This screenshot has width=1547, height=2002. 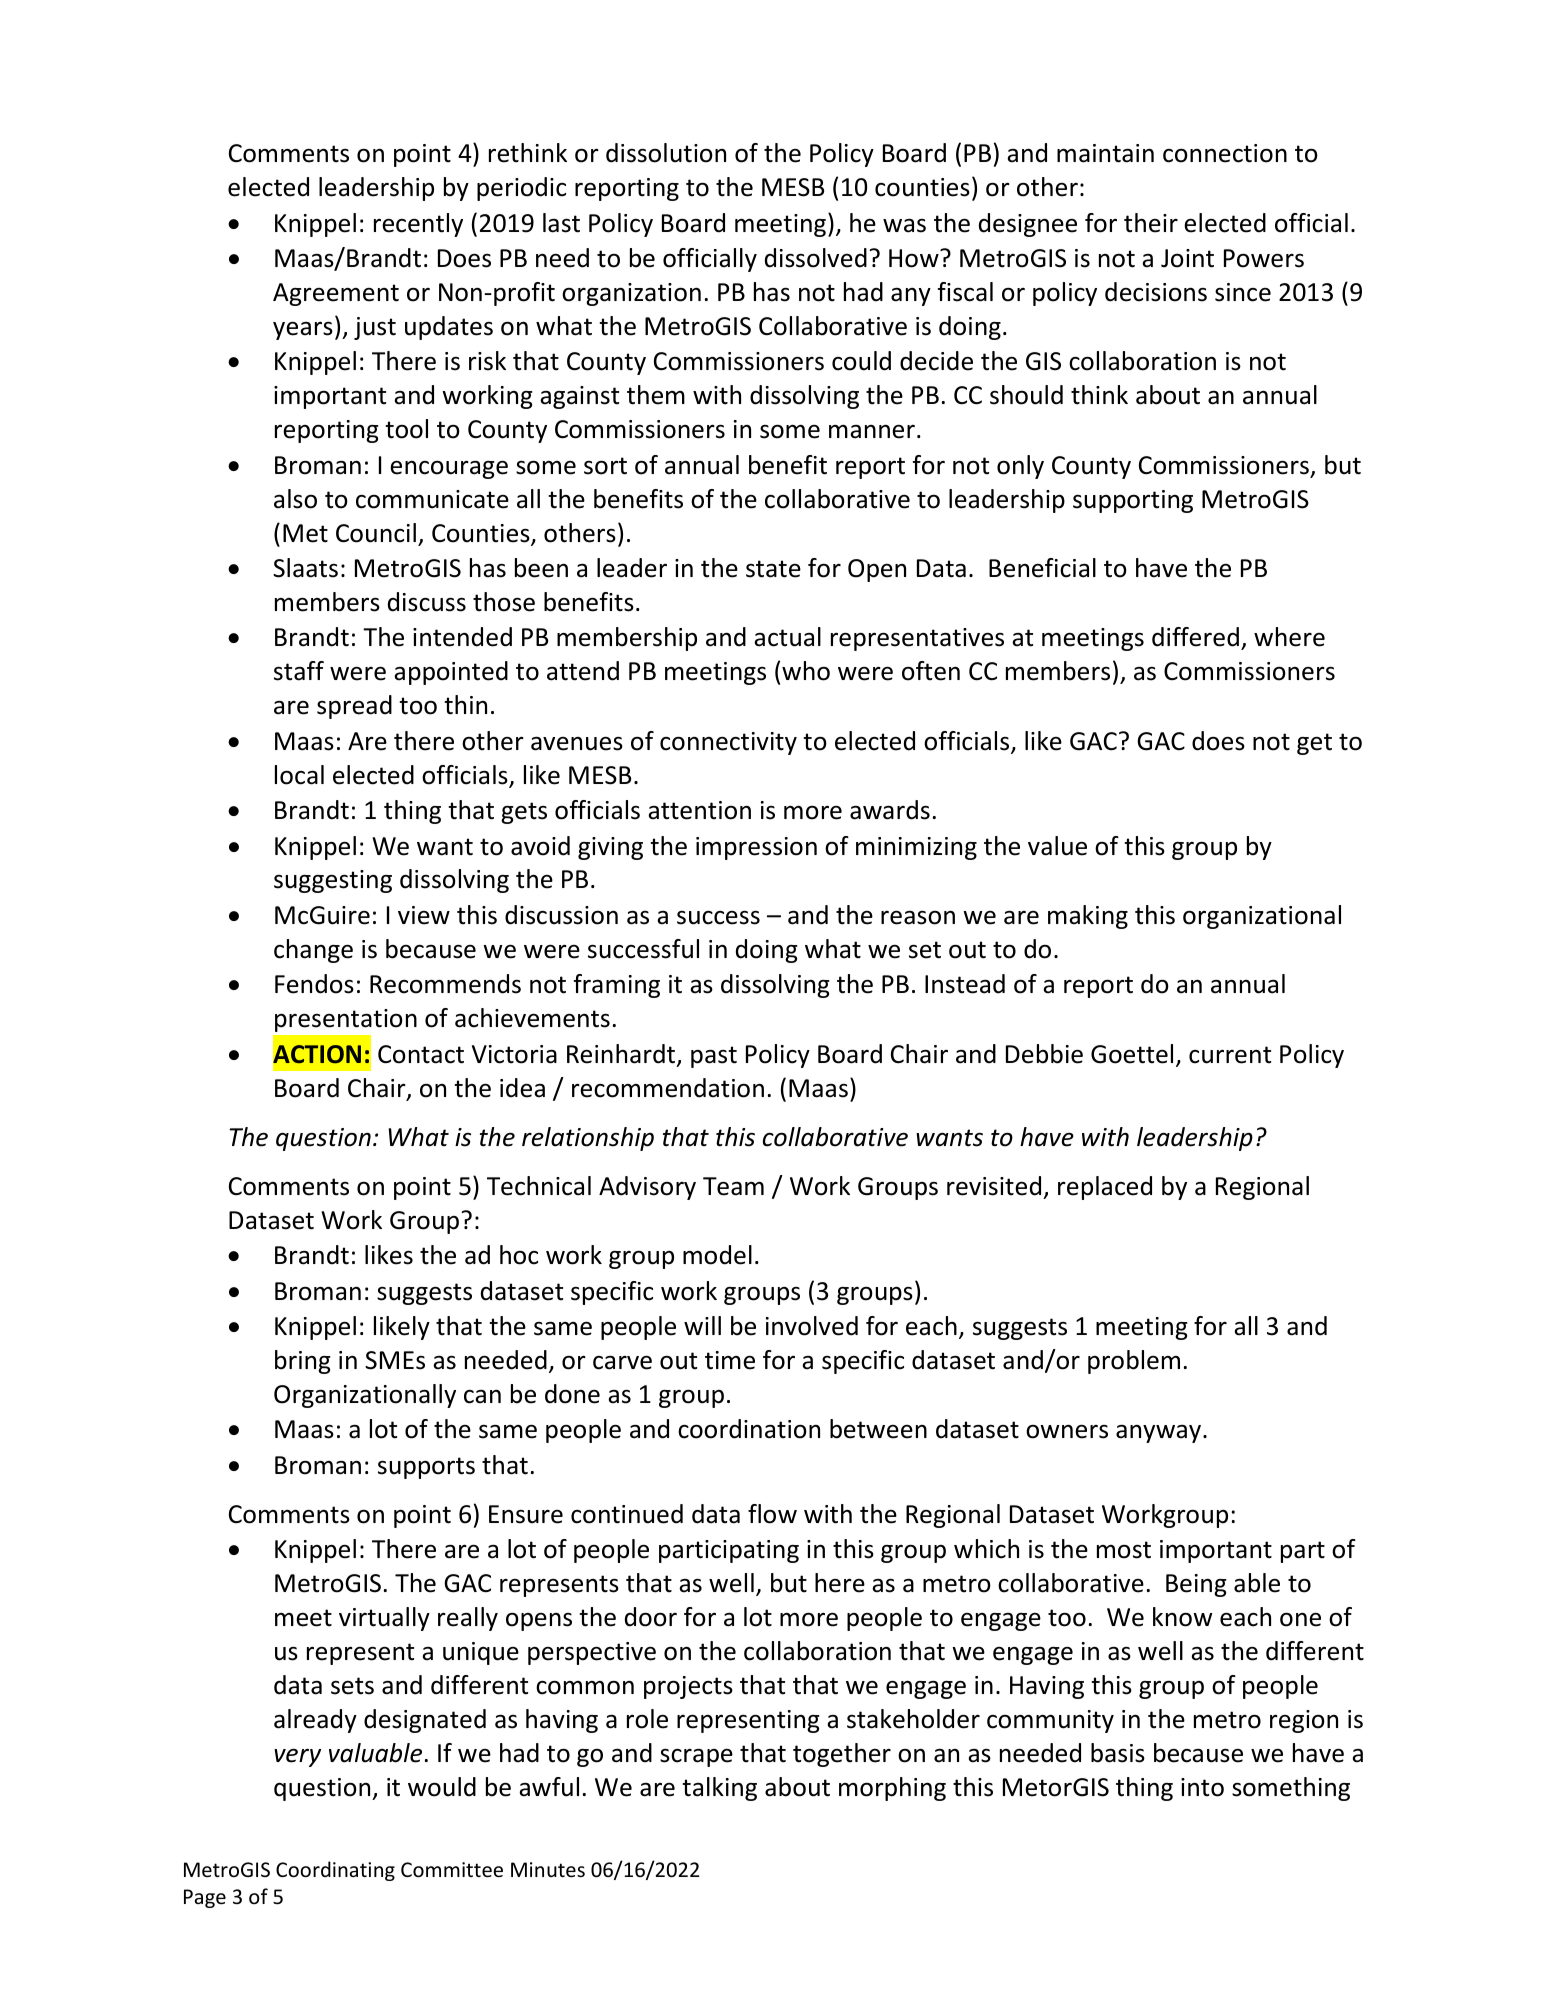 I want to click on suggesting, so click(x=333, y=881).
